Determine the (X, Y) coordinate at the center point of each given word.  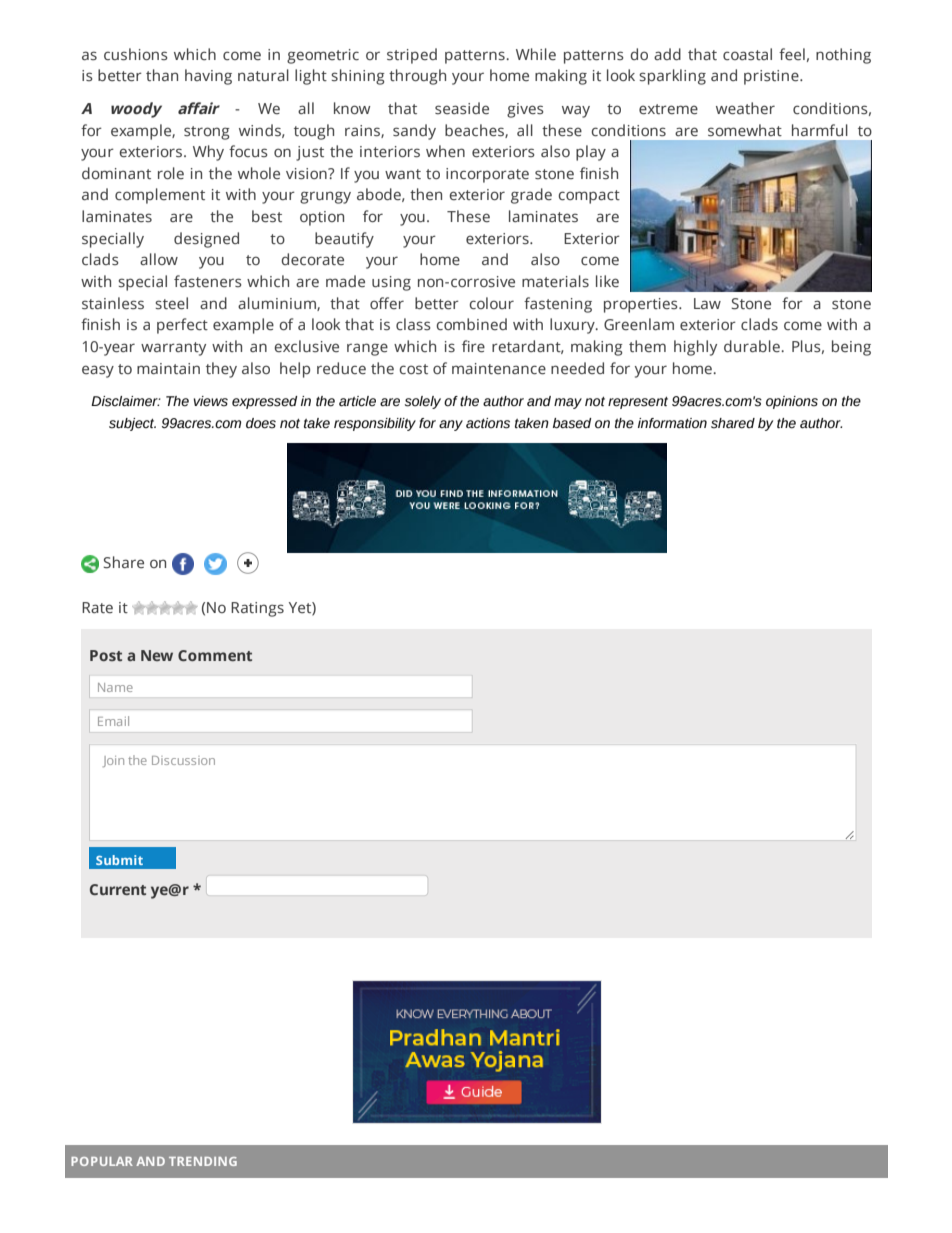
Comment (215, 655)
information (672, 423)
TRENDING (203, 1161)
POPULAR (102, 1161)
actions (488, 423)
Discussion (183, 760)
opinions (792, 402)
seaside (462, 108)
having (208, 77)
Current (118, 889)
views (210, 401)
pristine (772, 77)
